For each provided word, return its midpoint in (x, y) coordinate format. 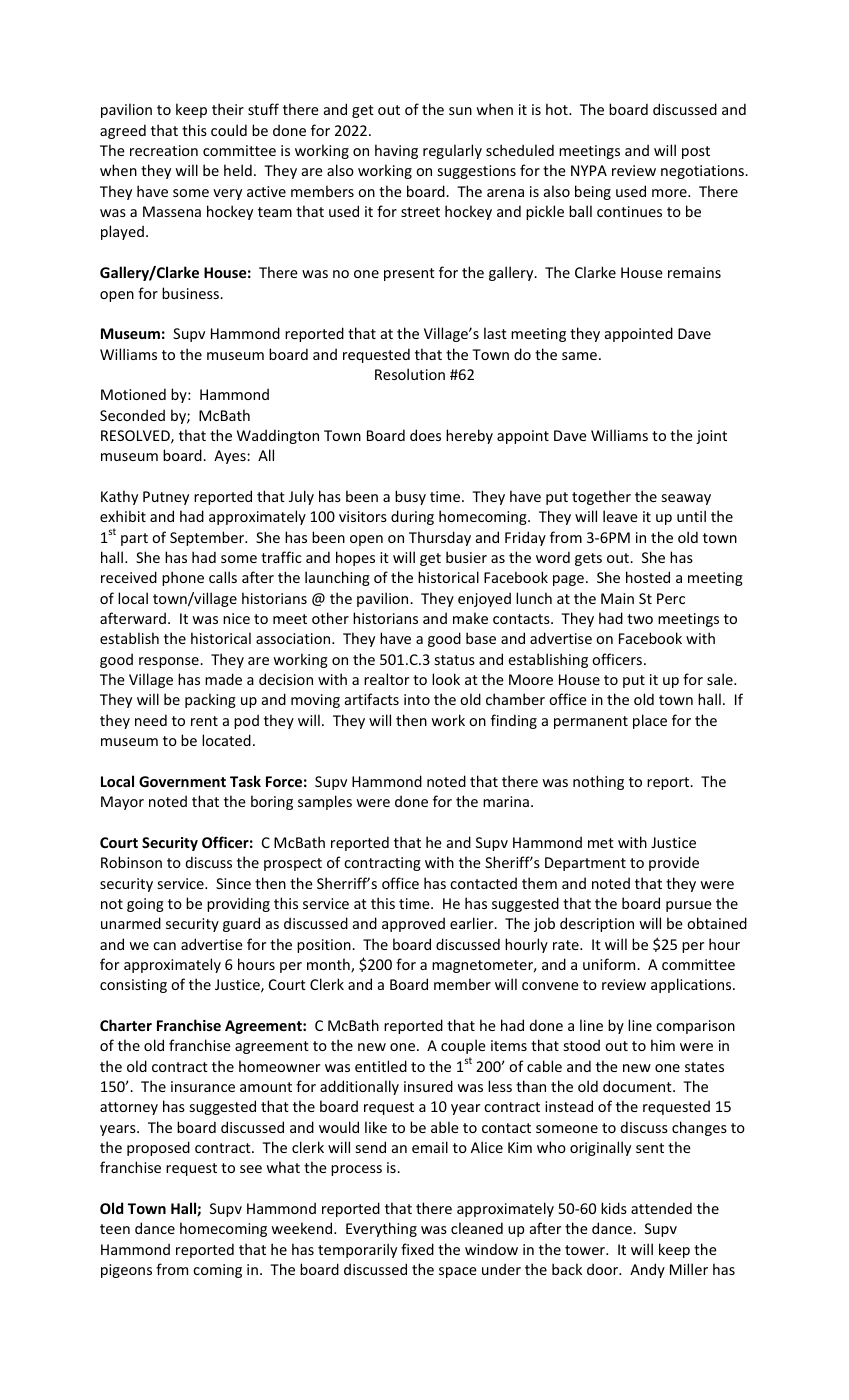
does (425, 435)
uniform (610, 964)
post (696, 152)
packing (210, 700)
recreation (164, 150)
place (650, 721)
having (396, 151)
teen (115, 1229)
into (417, 699)
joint (711, 437)
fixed (417, 1249)
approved (413, 924)
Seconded (132, 415)
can (164, 946)
